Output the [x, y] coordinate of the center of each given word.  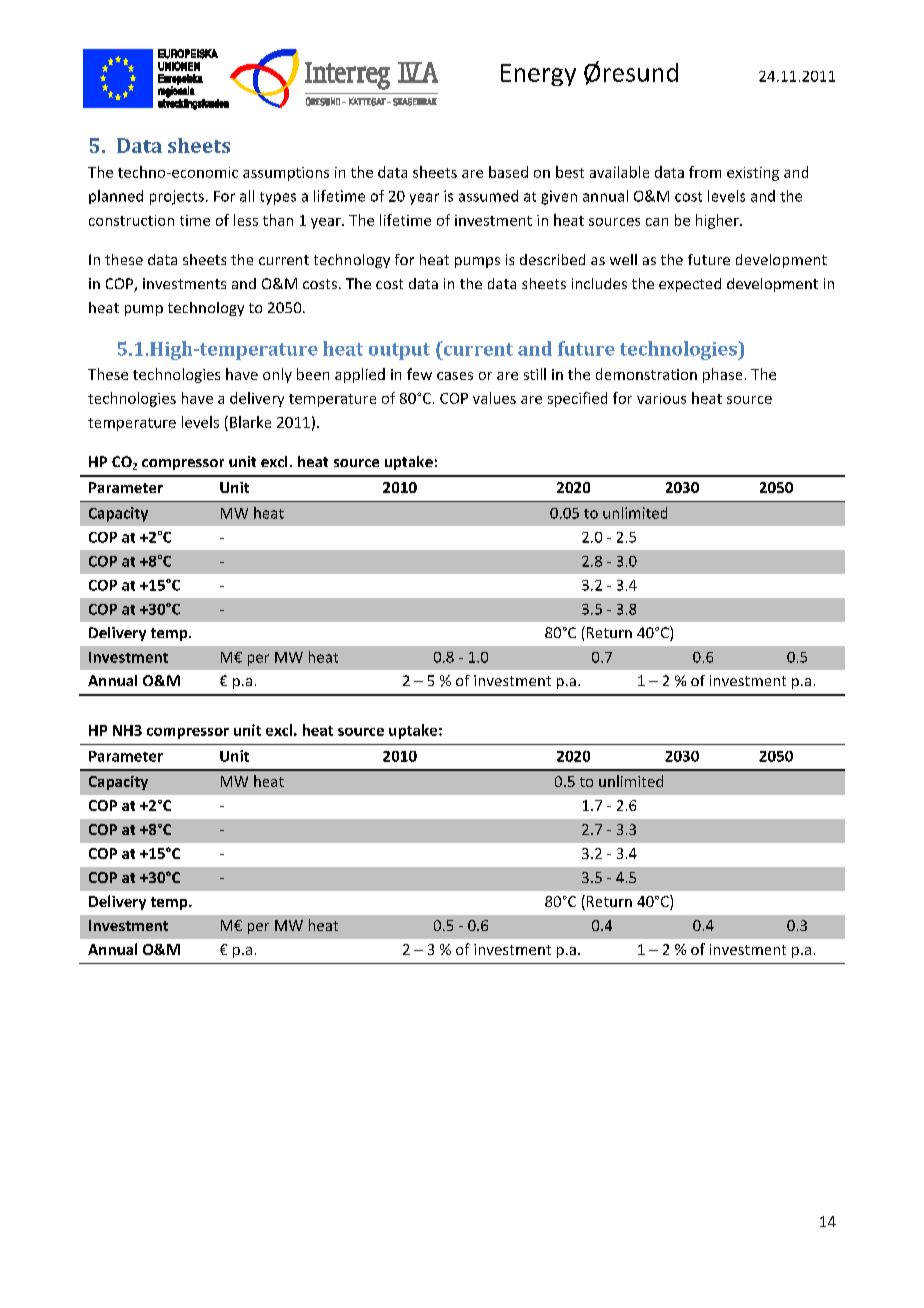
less [246, 220]
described [552, 259]
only [277, 375]
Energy [538, 75]
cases [455, 376]
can [657, 222]
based [508, 172]
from [705, 172]
